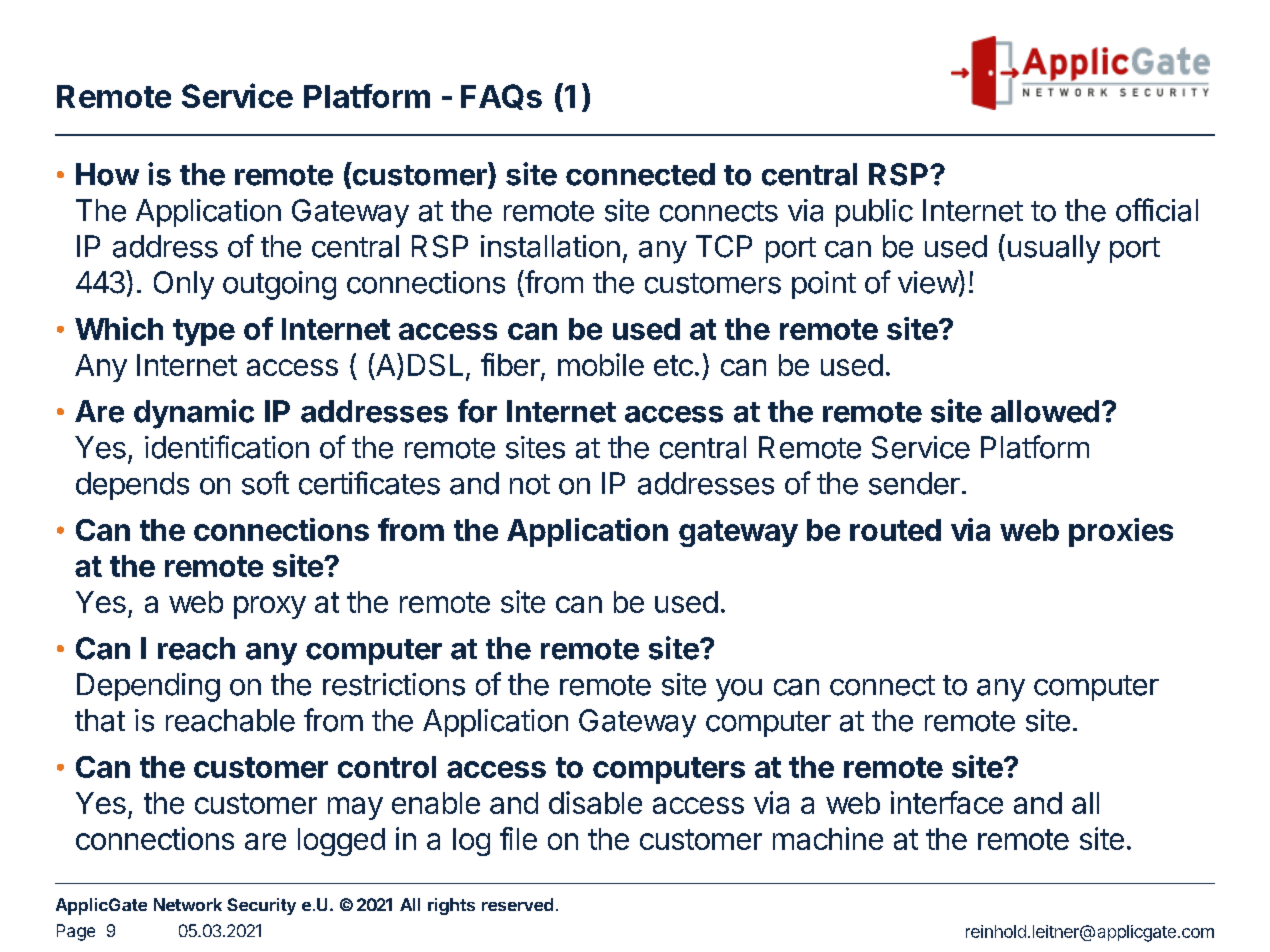 Image resolution: width=1270 pixels, height=952 pixels. Describe the element at coordinates (1045, 411) in the image. I see `allowed` at that location.
